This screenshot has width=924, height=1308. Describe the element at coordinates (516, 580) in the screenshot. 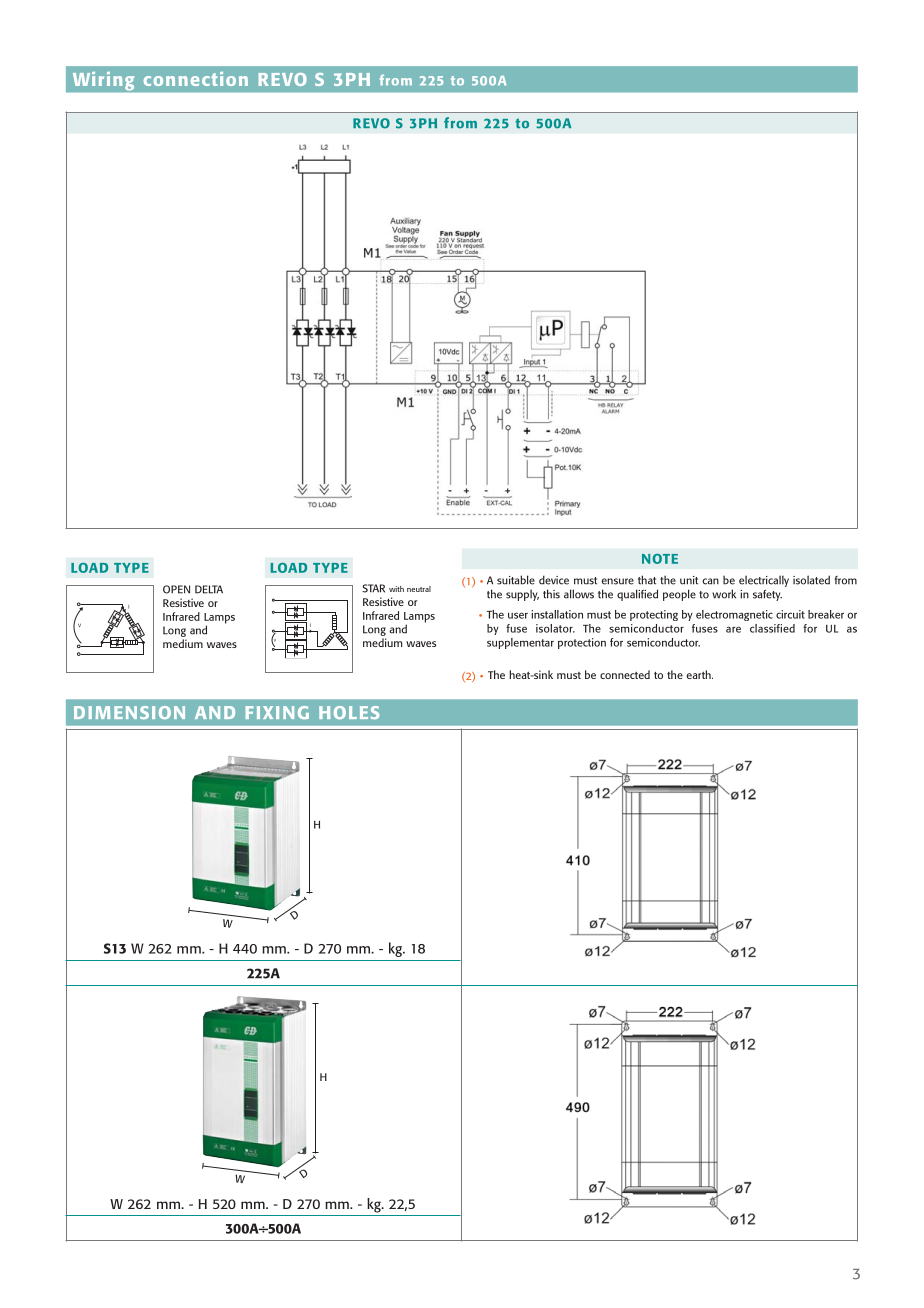

I see `suitable` at that location.
